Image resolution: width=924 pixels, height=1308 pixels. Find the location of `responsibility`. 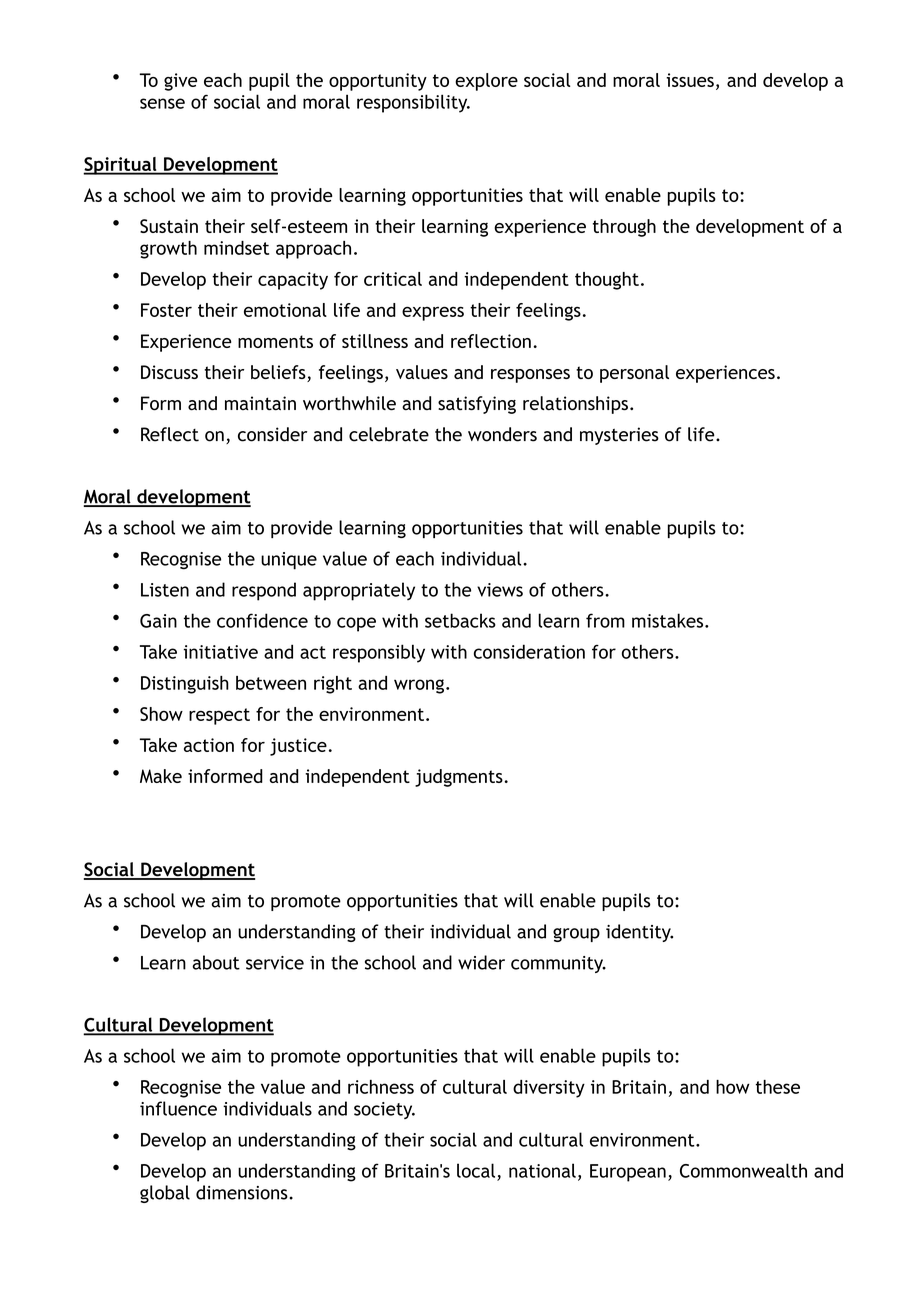

responsibility is located at coordinates (413, 103).
